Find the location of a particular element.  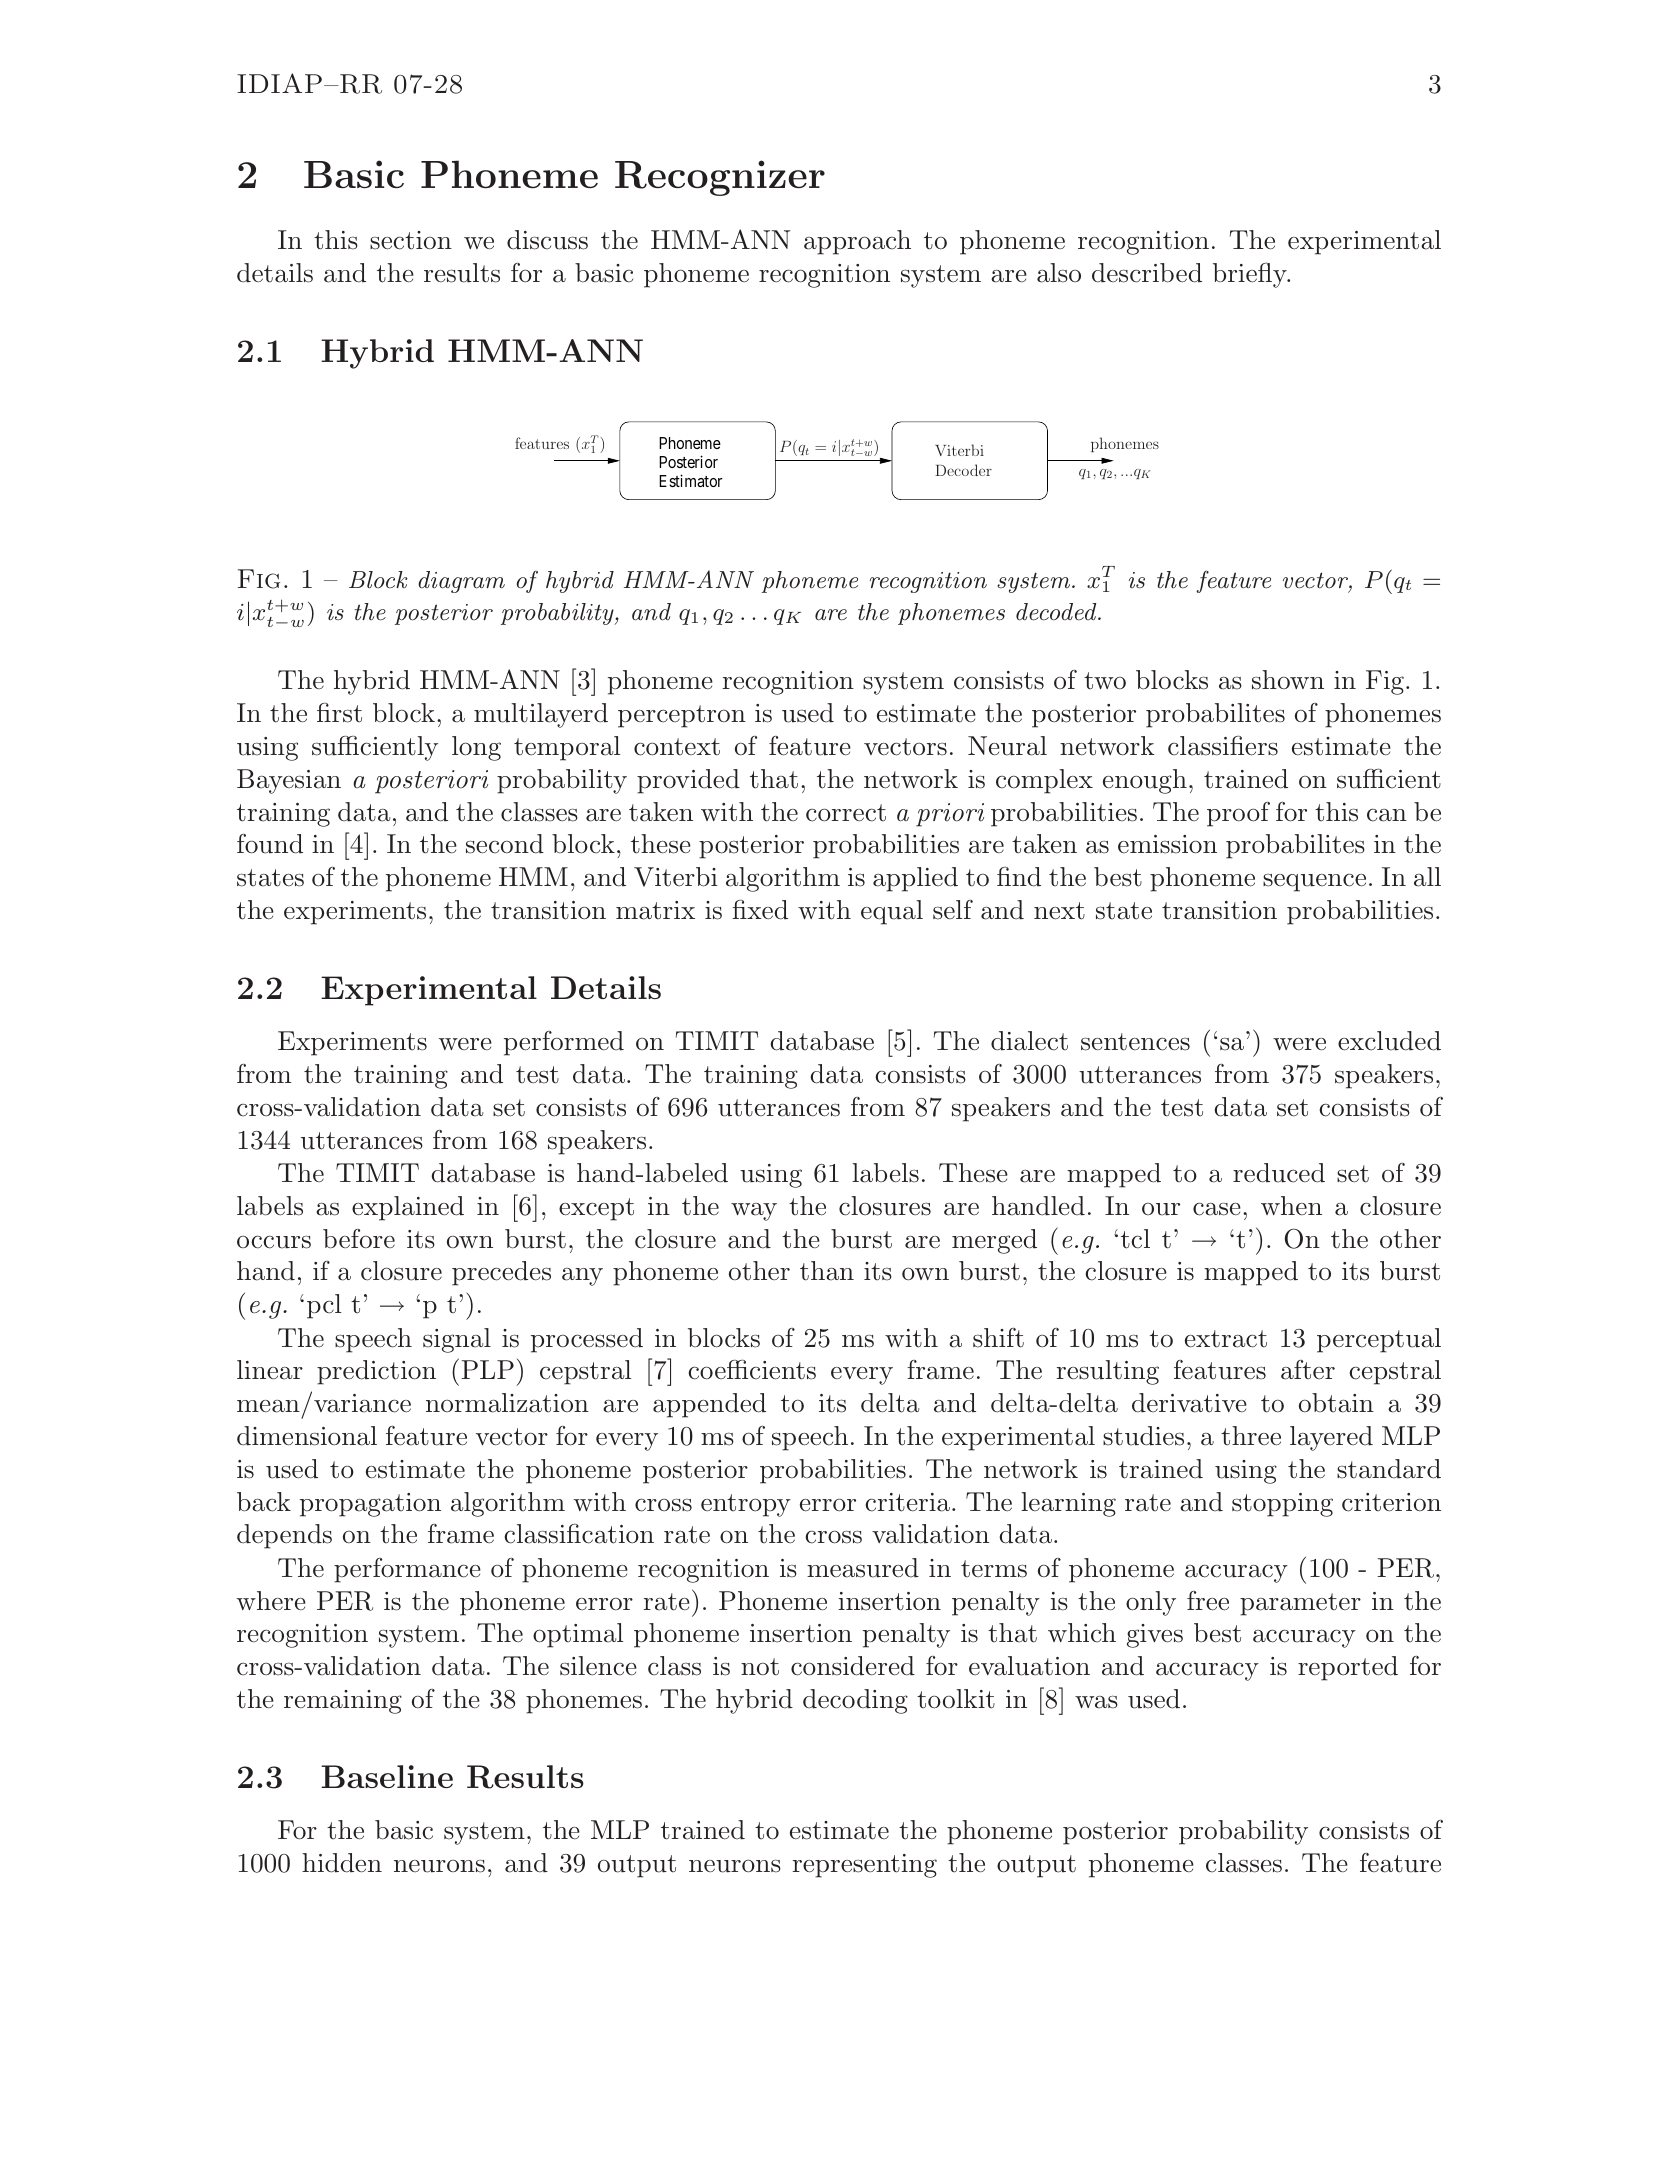

briefly is located at coordinates (1251, 275).
